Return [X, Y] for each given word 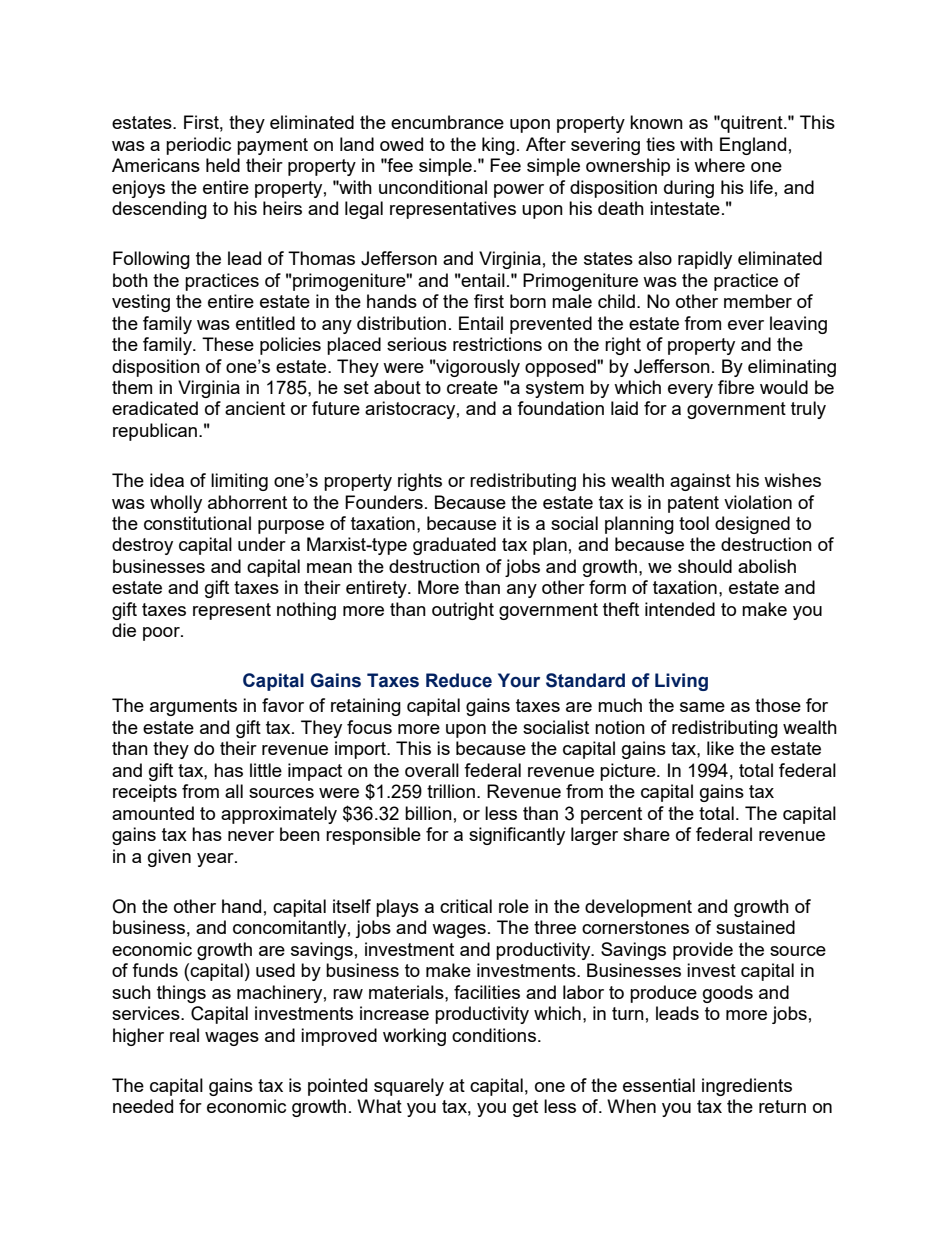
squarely [409, 1087]
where [719, 165]
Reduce [459, 680]
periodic [198, 146]
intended [680, 609]
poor [162, 634]
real [184, 1035]
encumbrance [447, 122]
